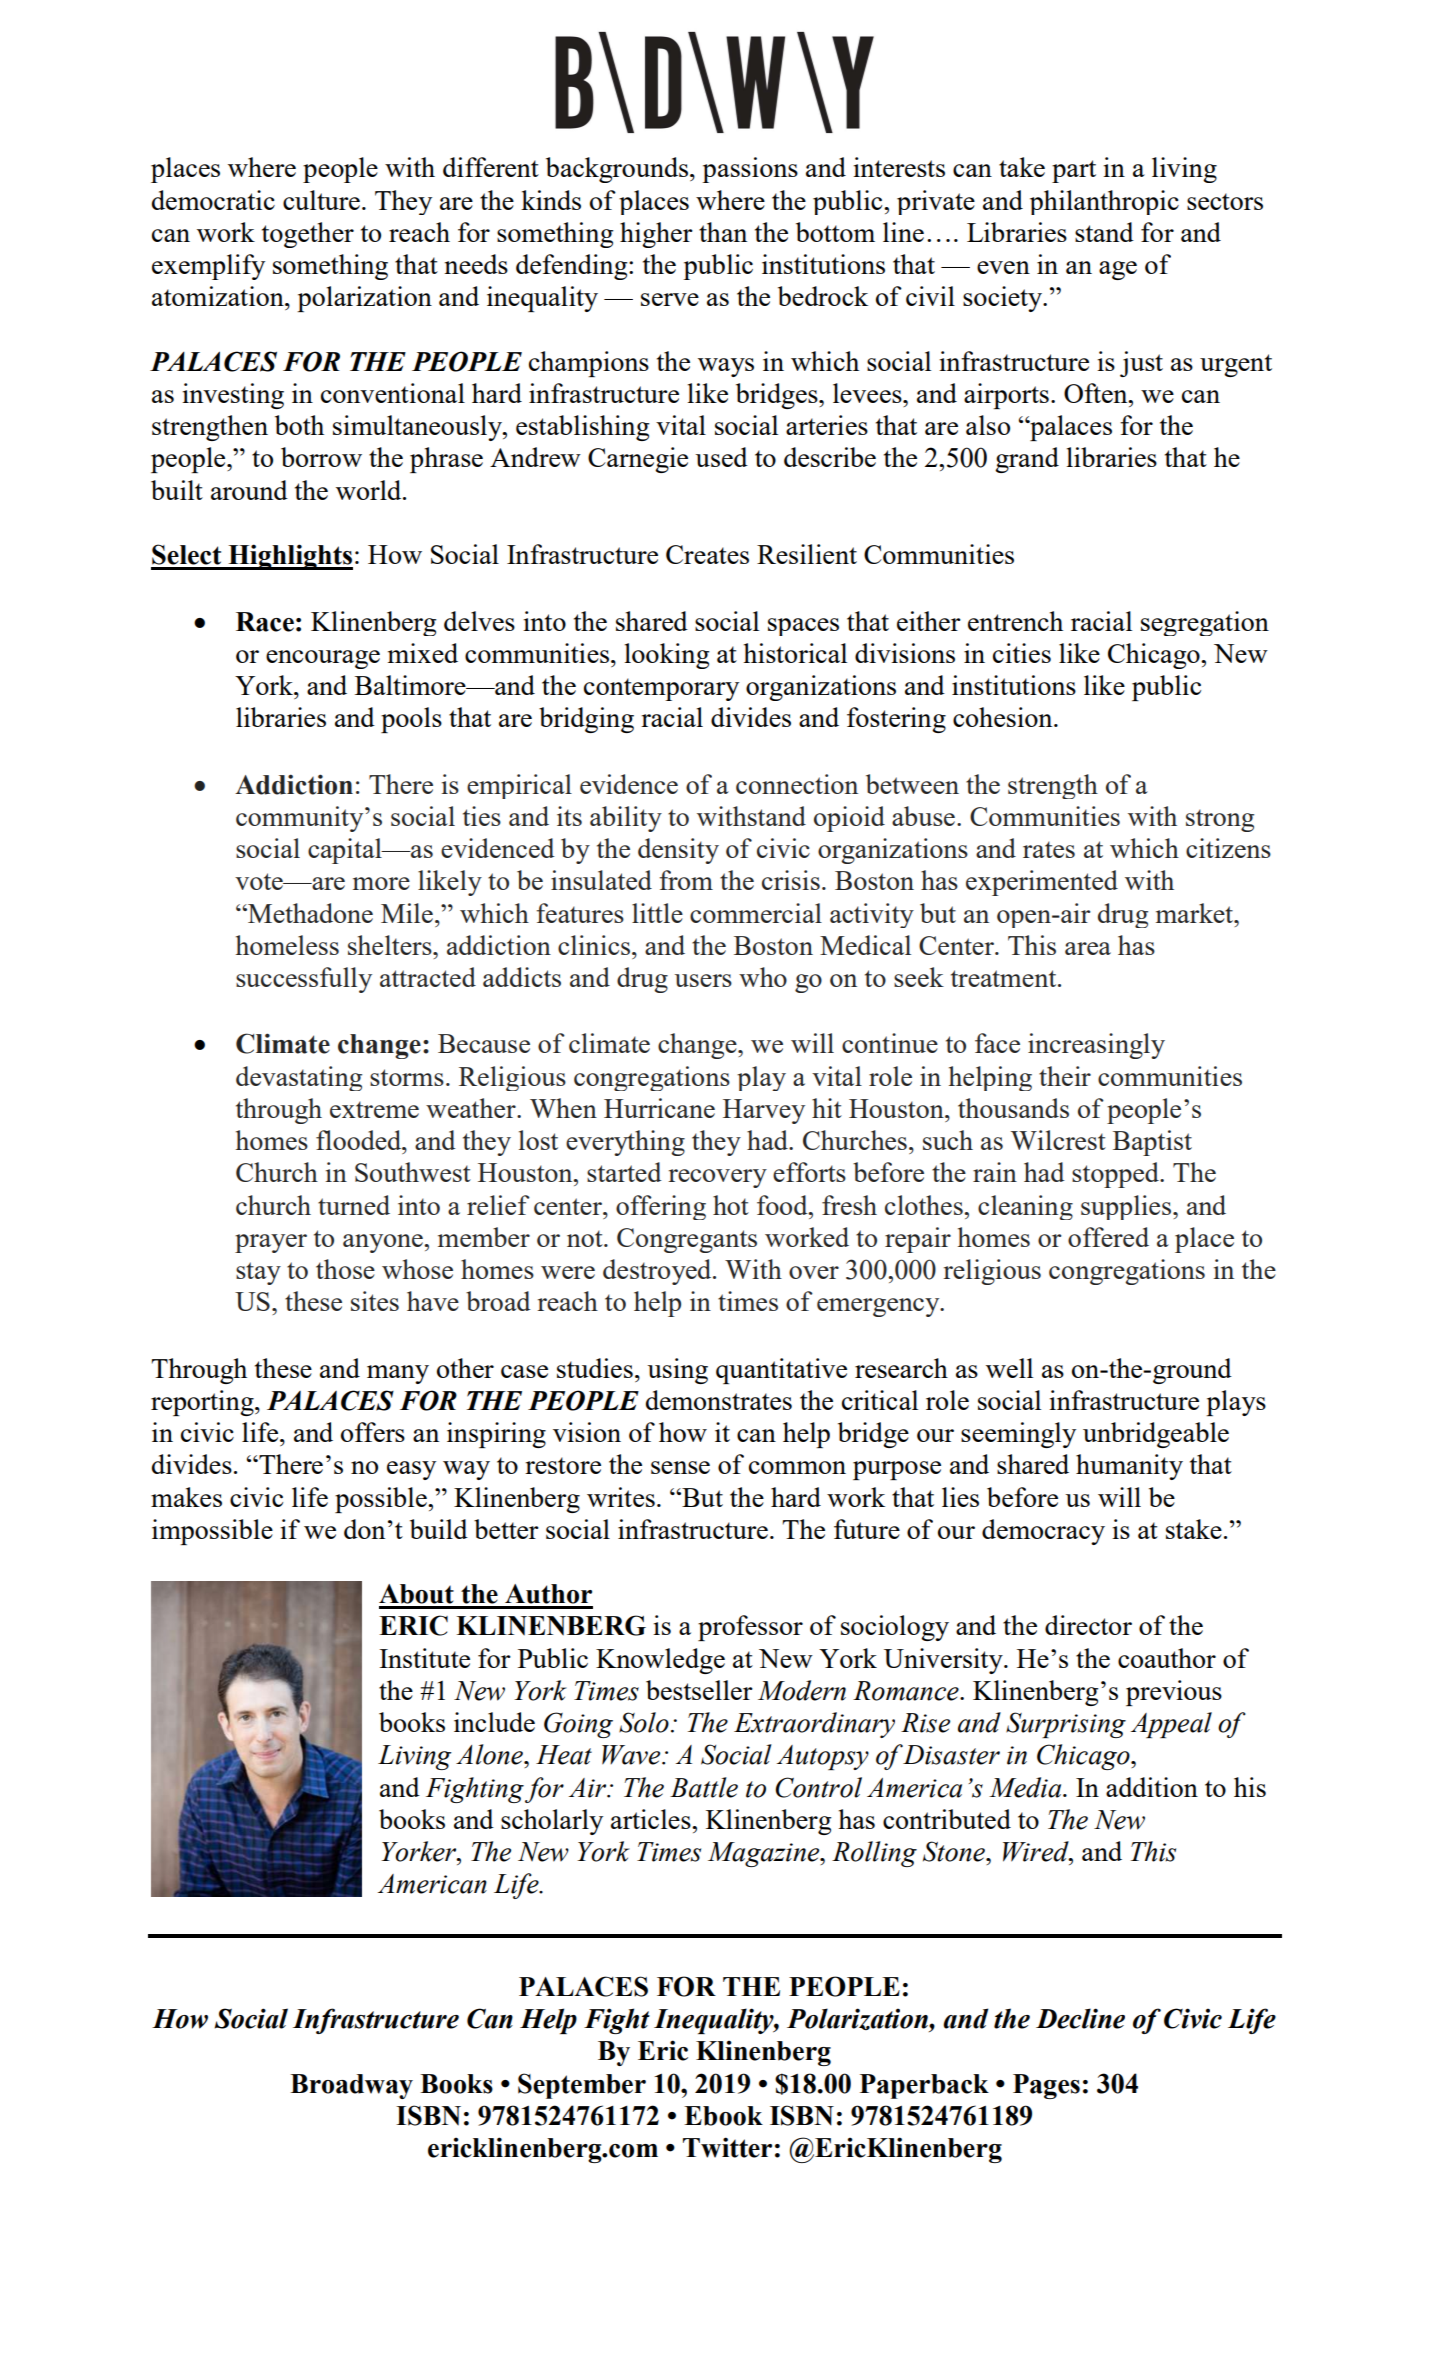  Describe the element at coordinates (731, 1205) in the screenshot. I see `hot` at that location.
